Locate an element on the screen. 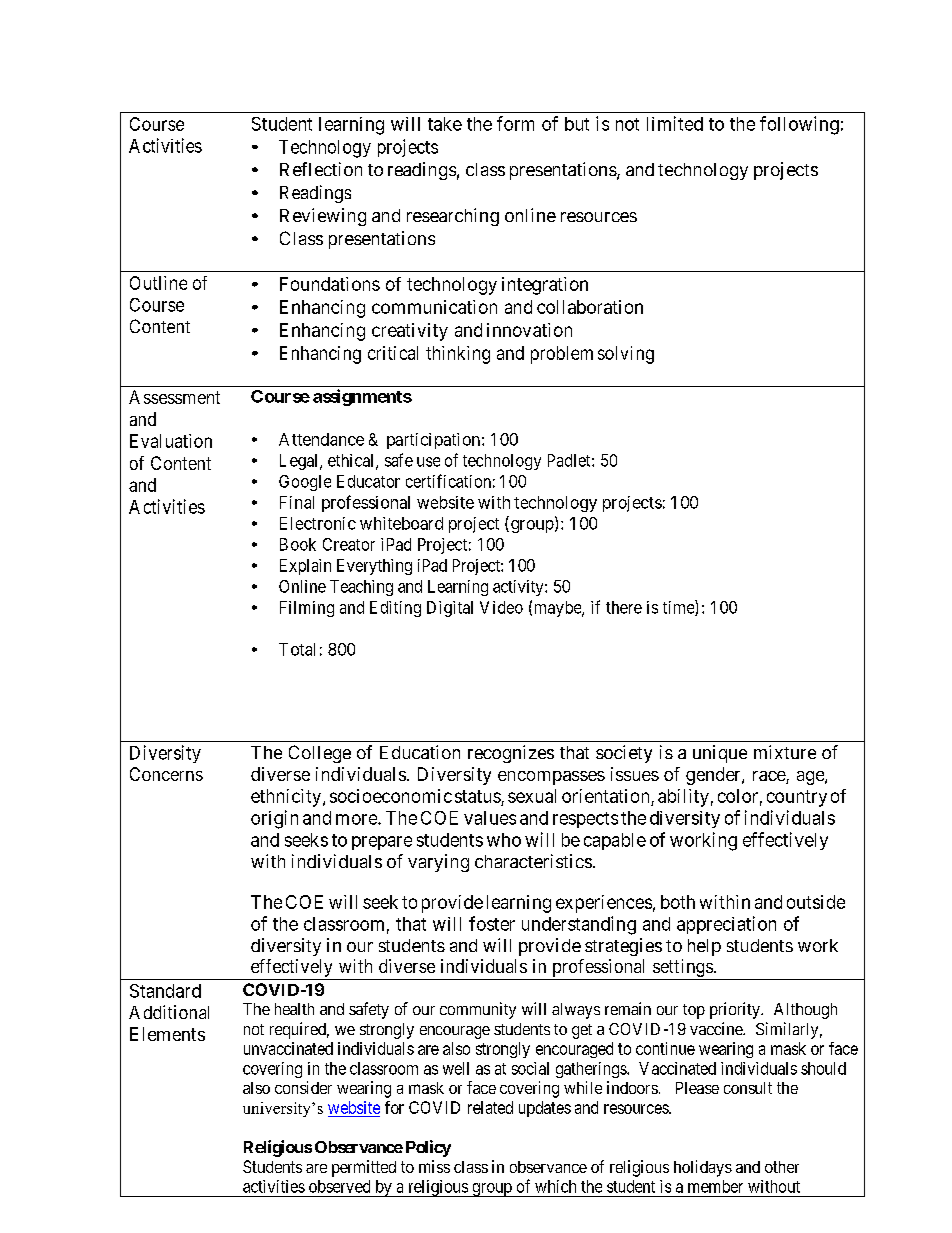  Video is located at coordinates (501, 607).
